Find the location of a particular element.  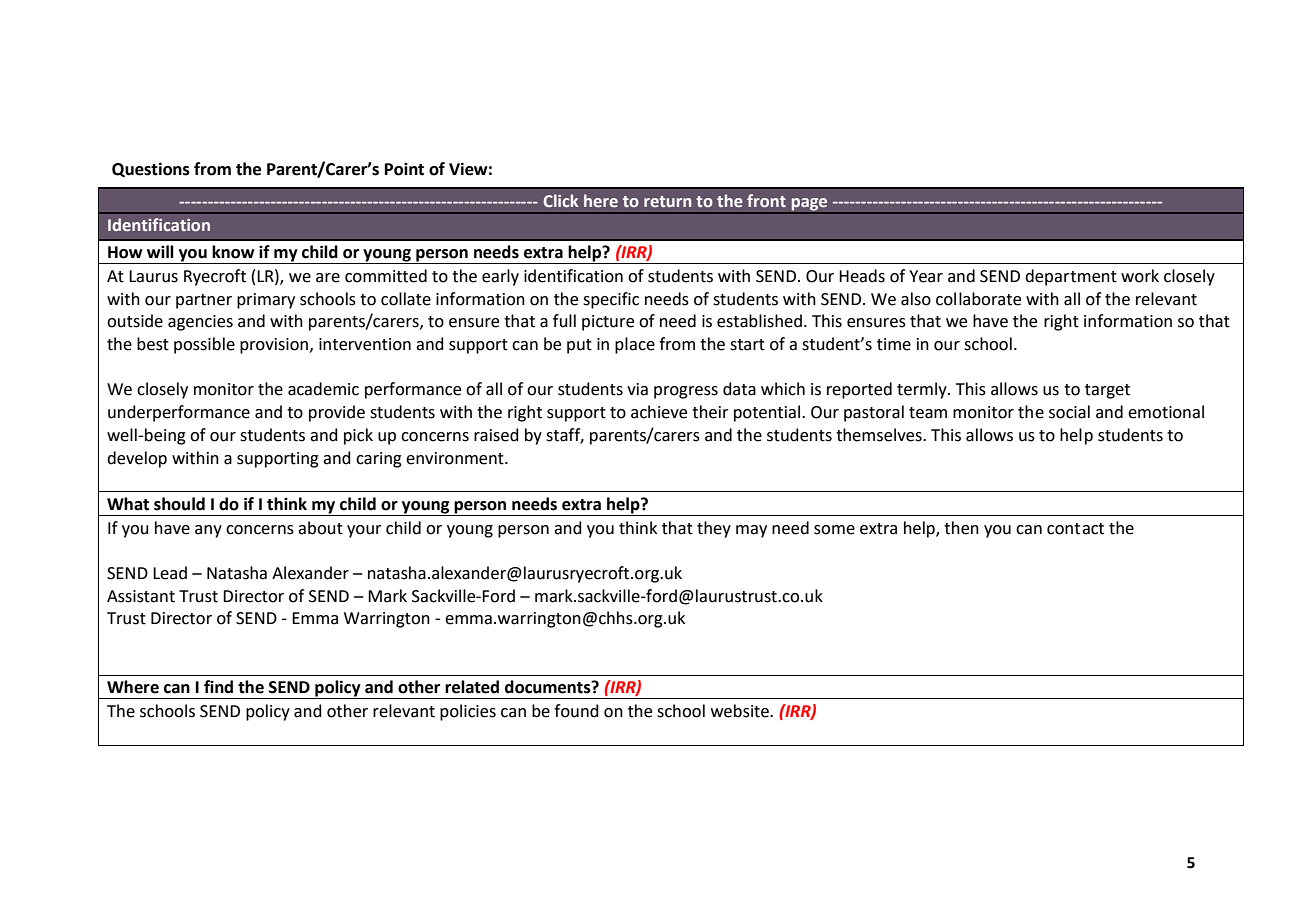

social is located at coordinates (1069, 412).
